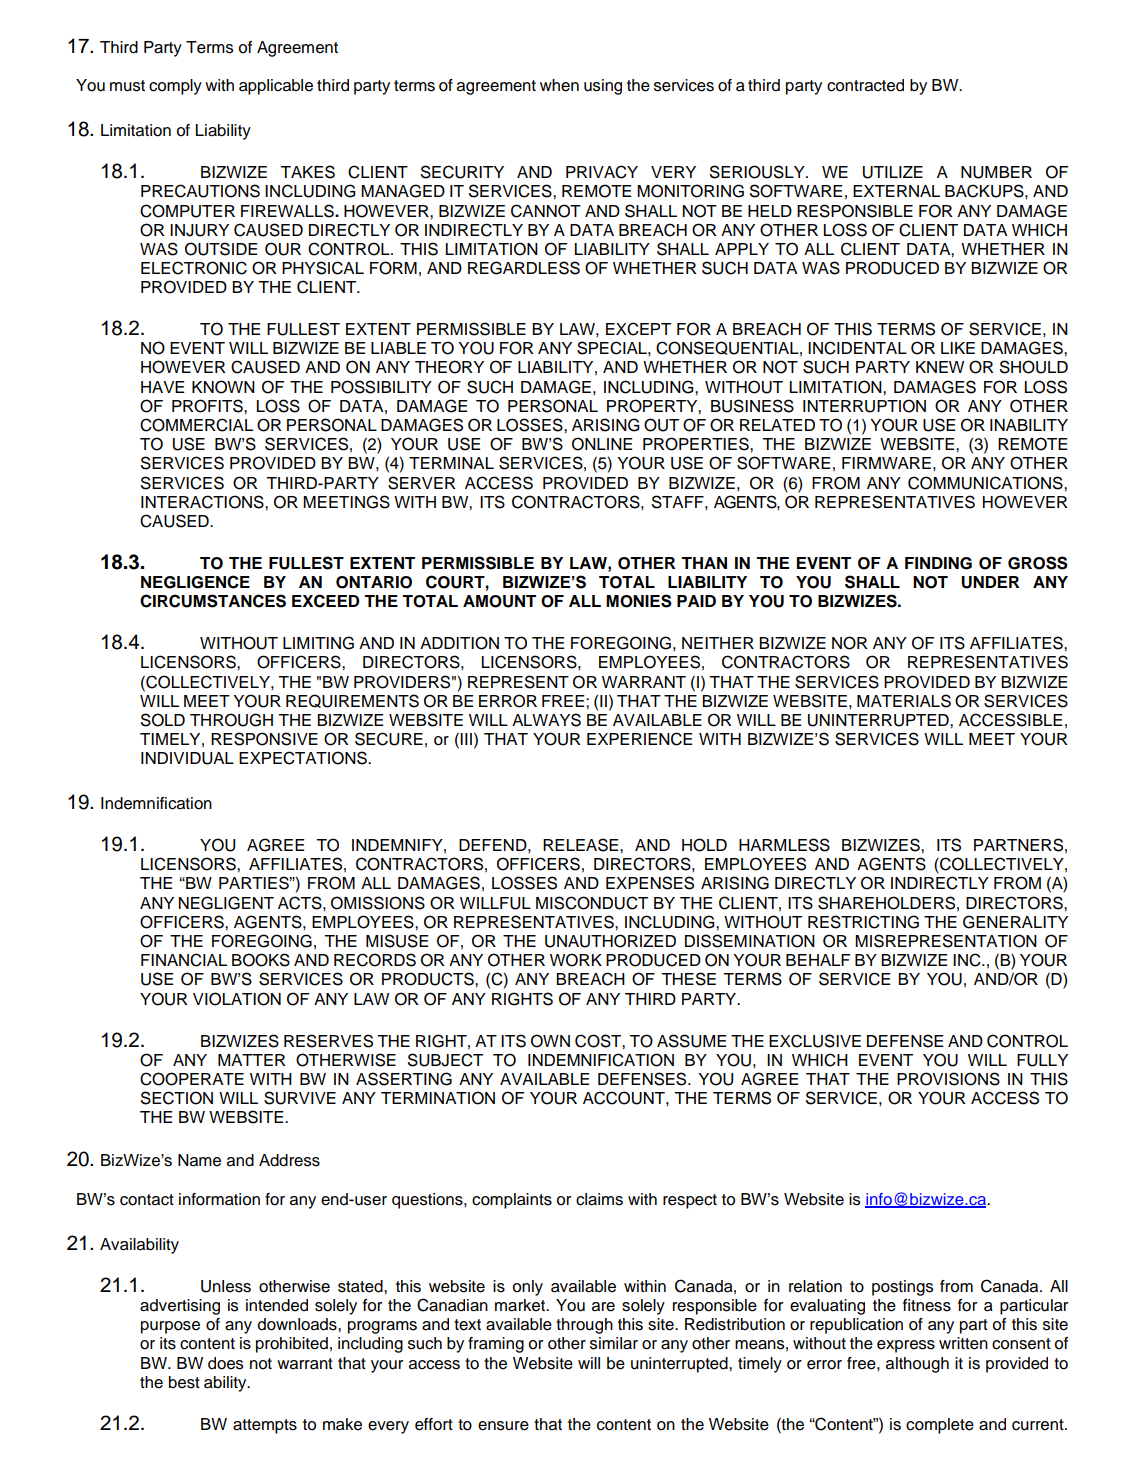 This document has width=1135, height=1469. Describe the element at coordinates (599, 1199) in the document. I see `claims` at that location.
